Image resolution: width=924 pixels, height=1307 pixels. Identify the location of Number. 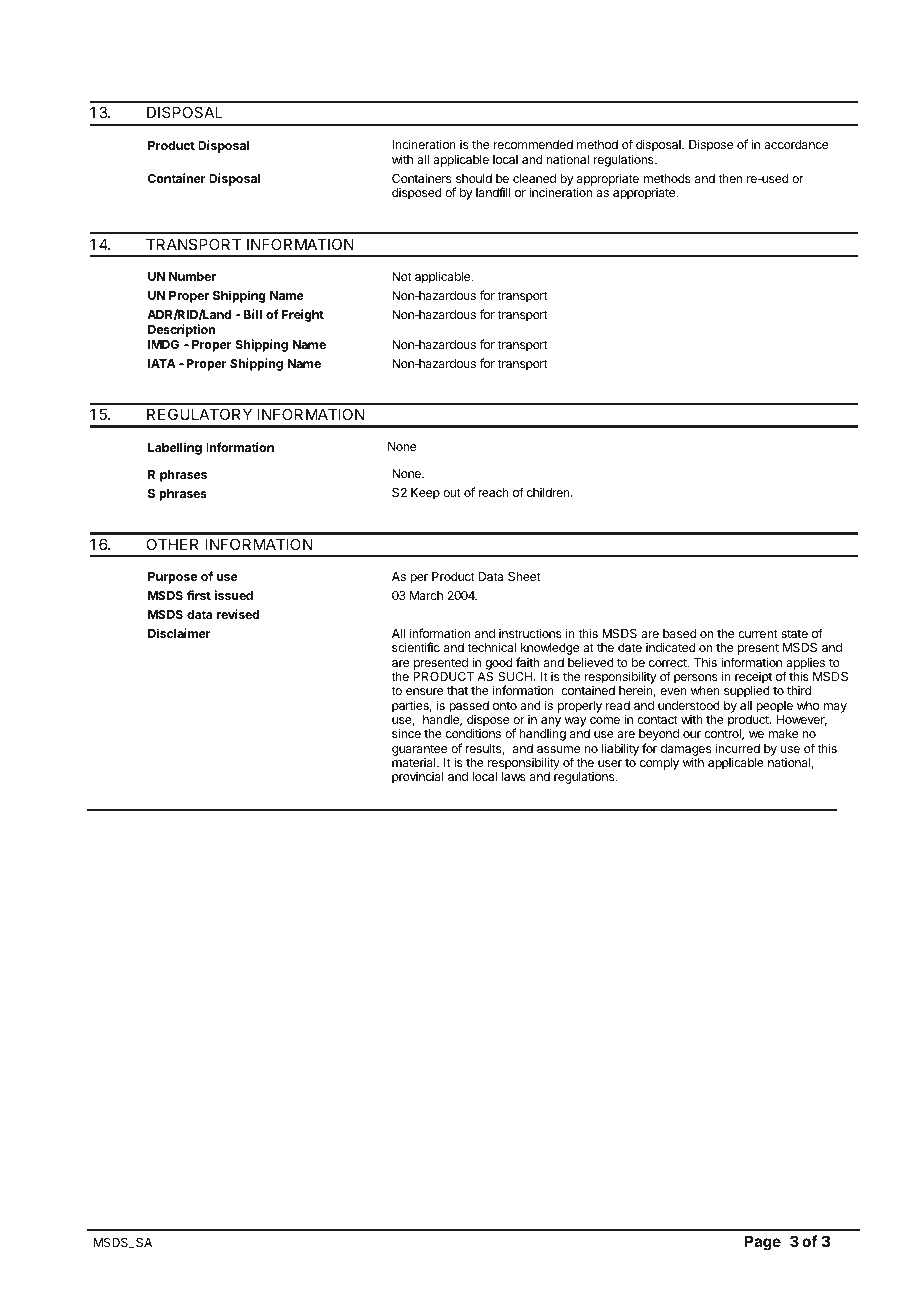
(192, 276).
